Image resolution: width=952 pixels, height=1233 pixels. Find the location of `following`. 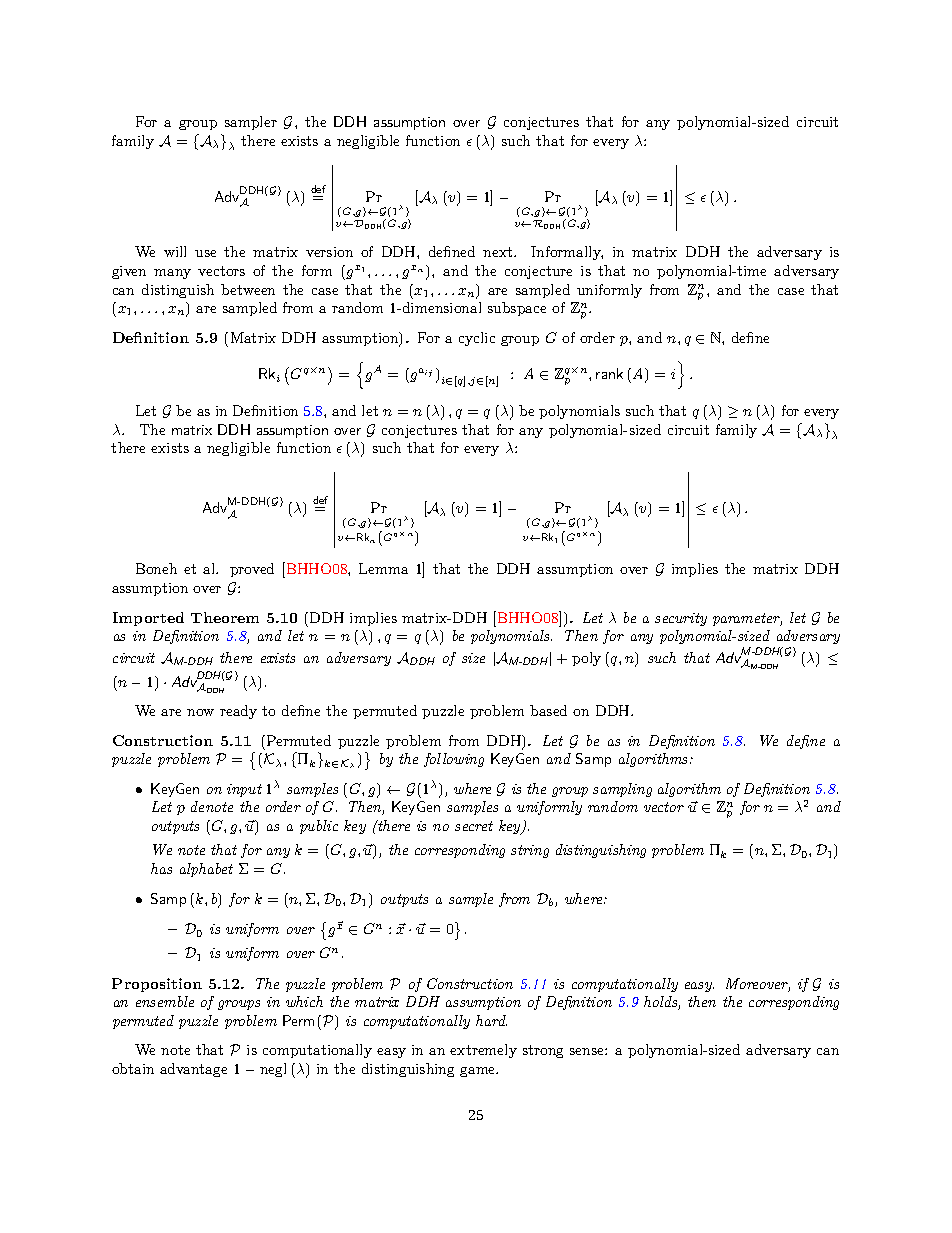

following is located at coordinates (454, 760).
